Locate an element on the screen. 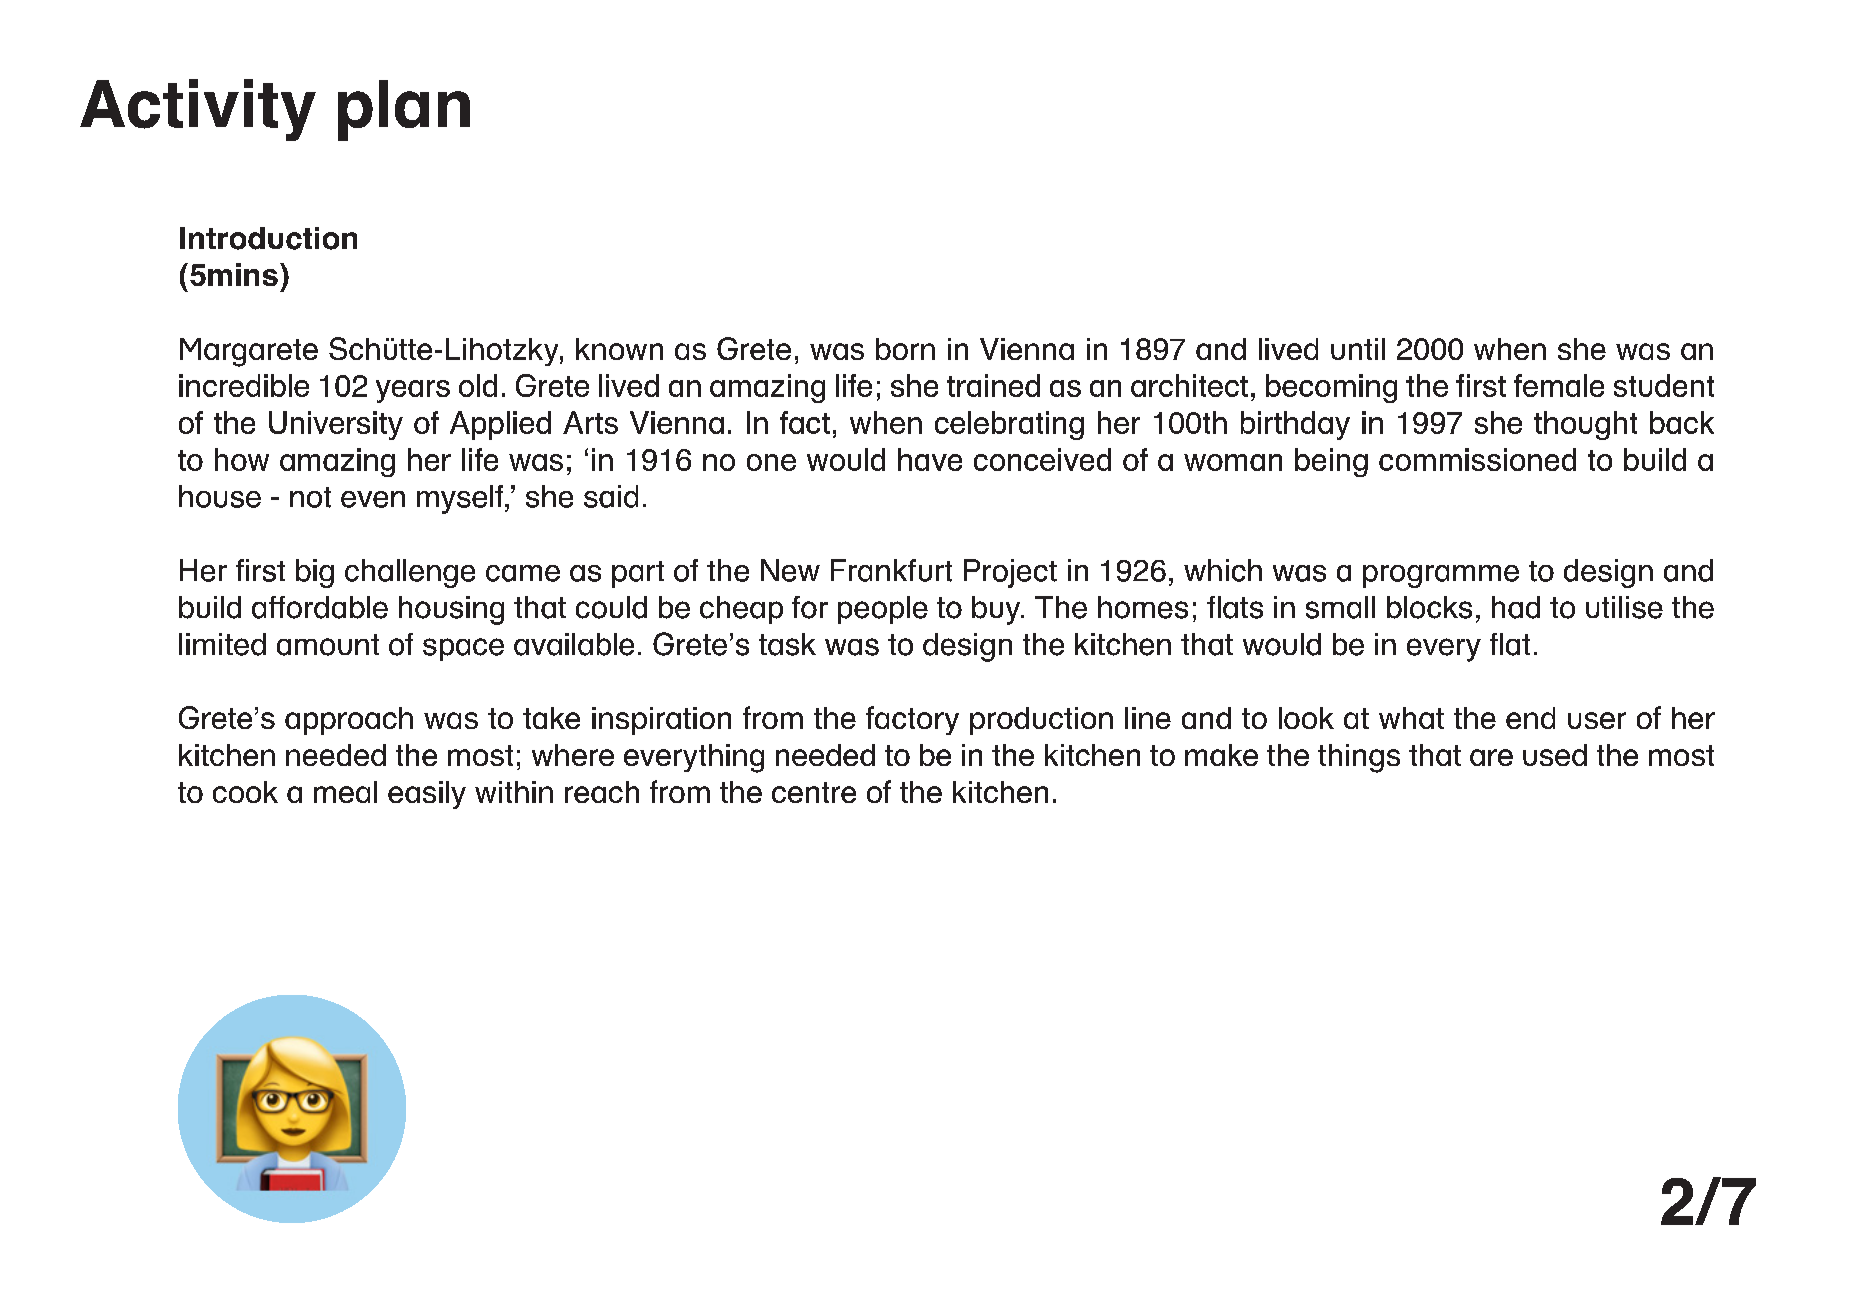 Image resolution: width=1850 pixels, height=1308 pixels. meal is located at coordinates (345, 792).
